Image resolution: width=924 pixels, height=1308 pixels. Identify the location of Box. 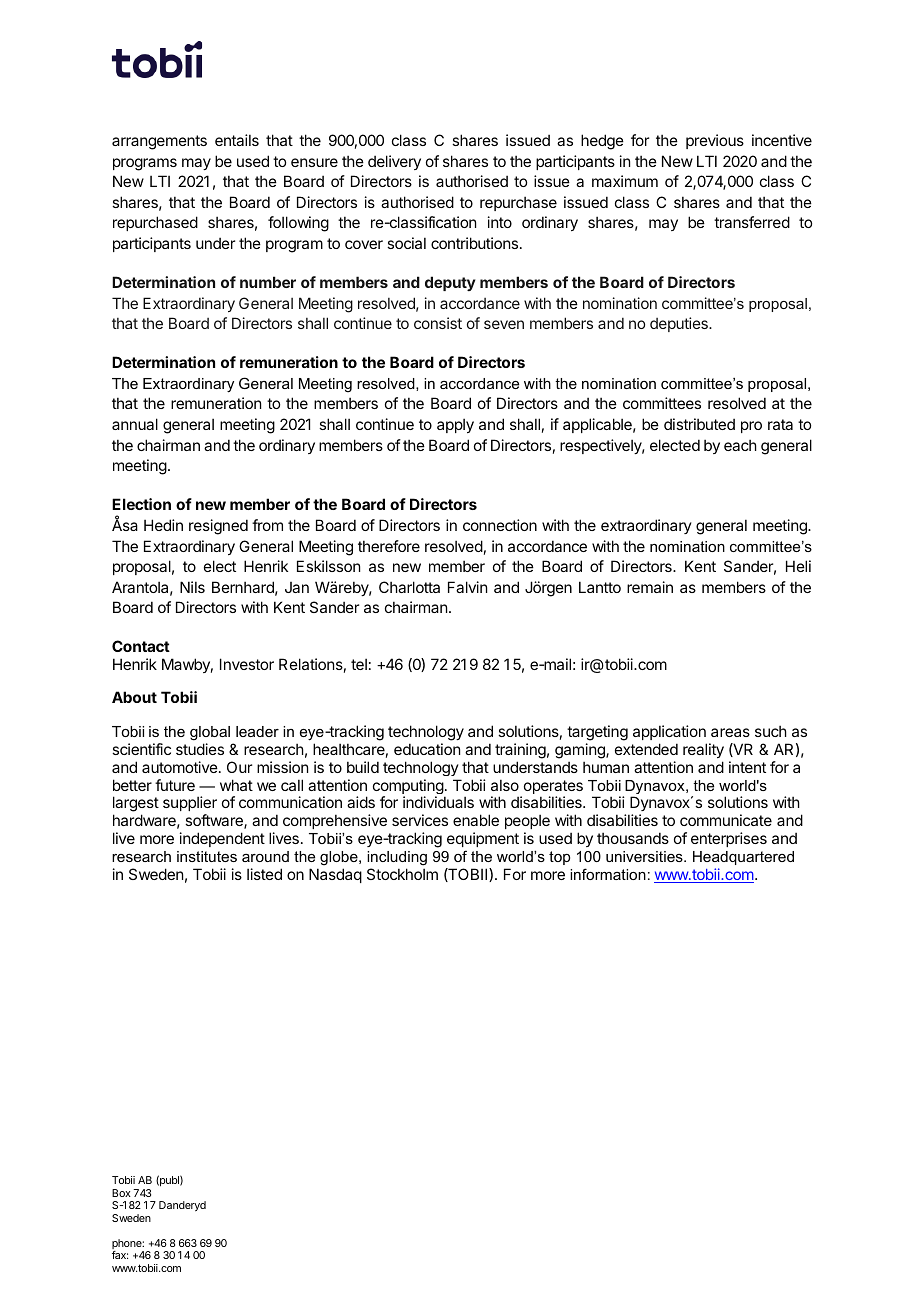
(121, 1193).
